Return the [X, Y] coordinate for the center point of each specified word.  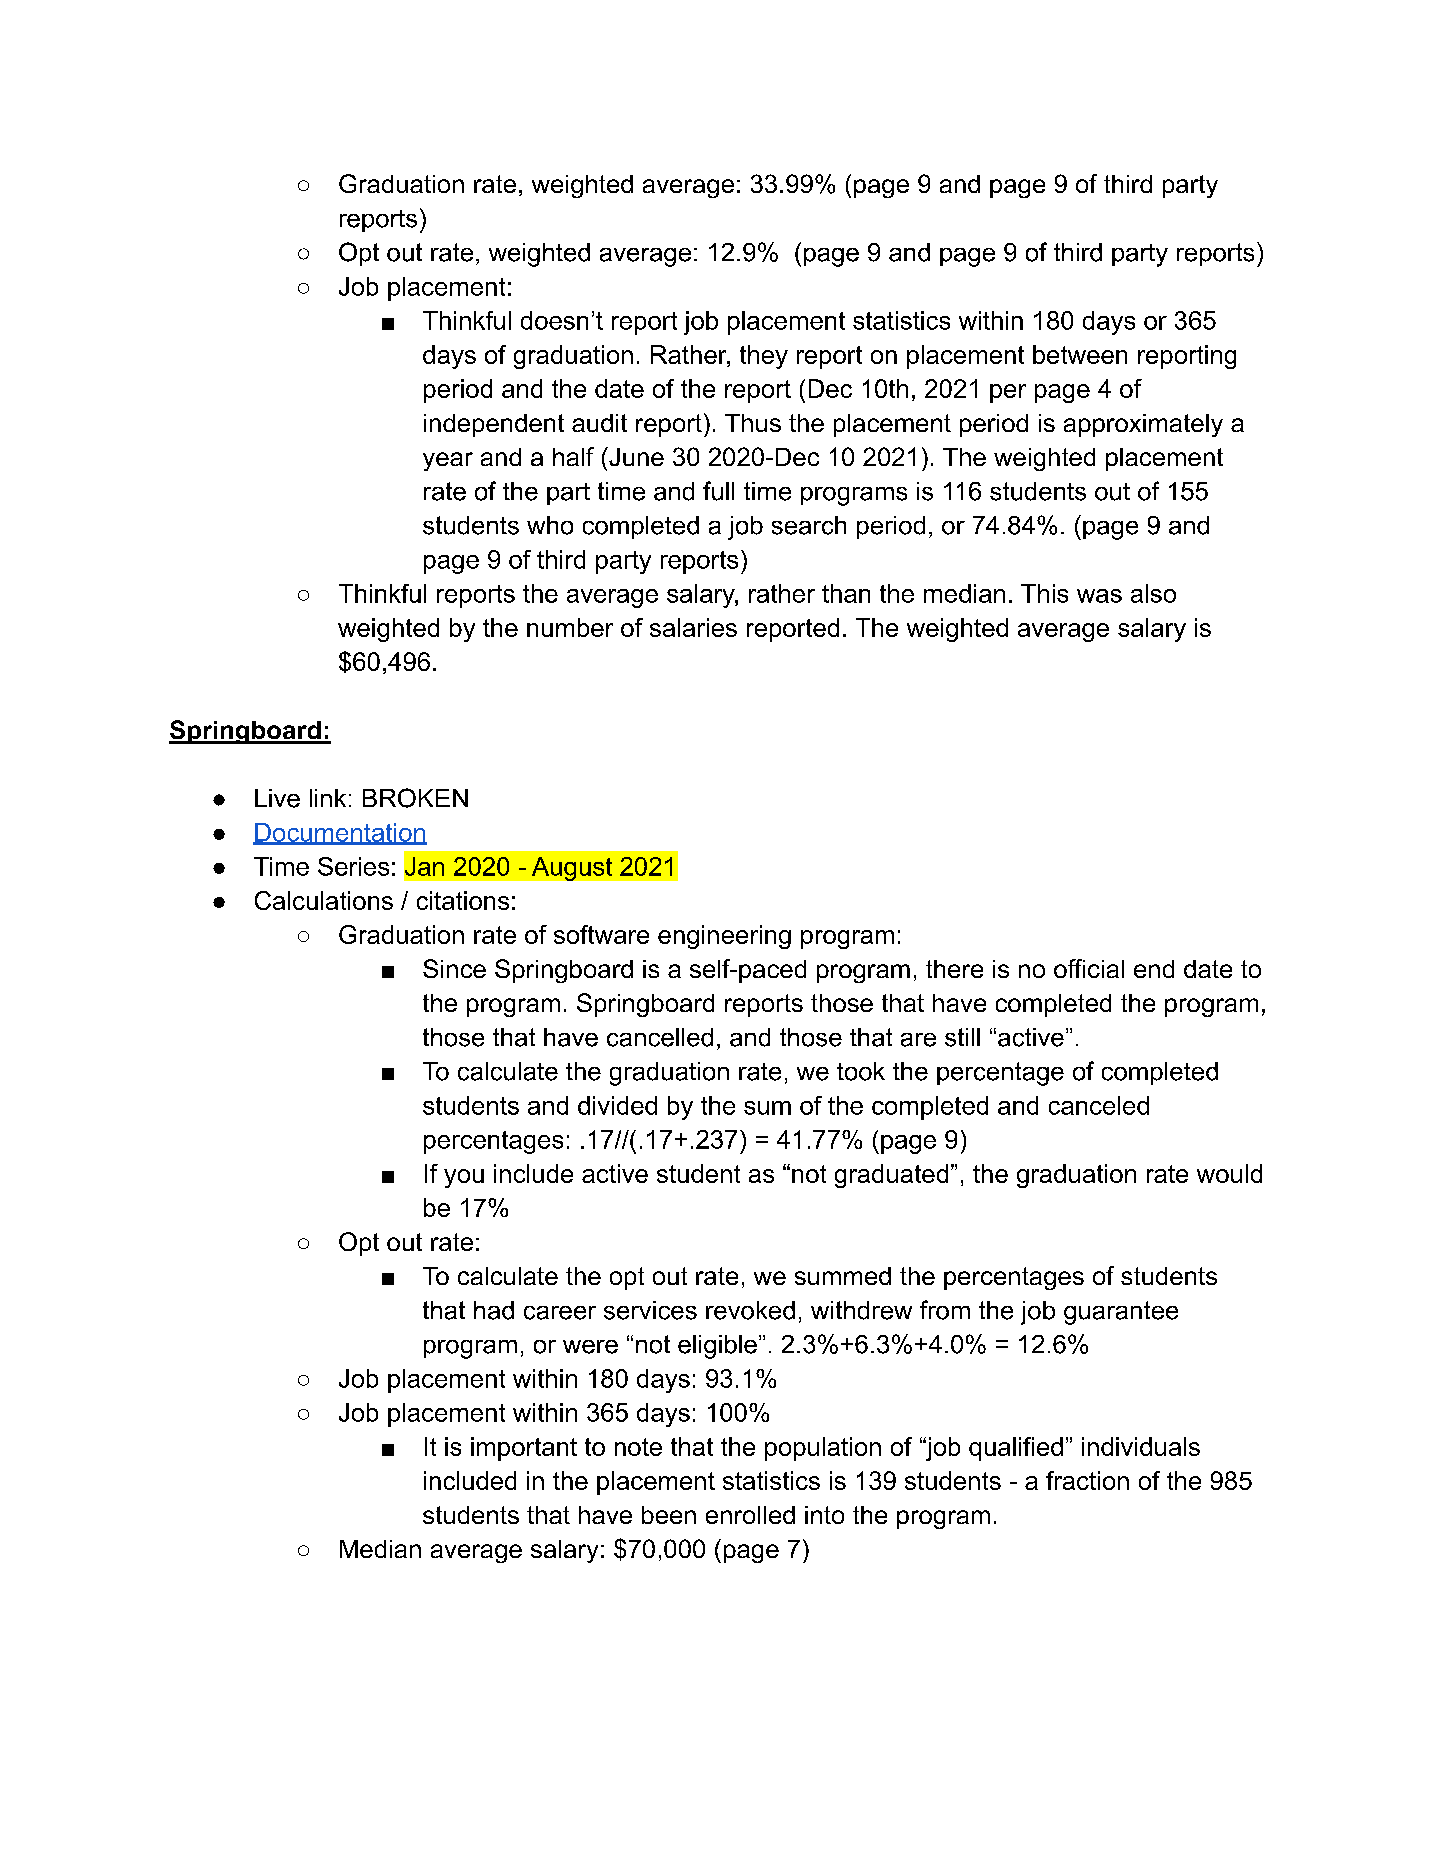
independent [494, 425]
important [524, 1449]
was [1099, 596]
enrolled [750, 1515]
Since [454, 968]
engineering [724, 937]
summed [843, 1276]
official [1089, 968]
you [464, 1178]
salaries [693, 627]
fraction [1087, 1480]
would [1229, 1173]
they [764, 357]
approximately [1143, 425]
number [570, 627]
